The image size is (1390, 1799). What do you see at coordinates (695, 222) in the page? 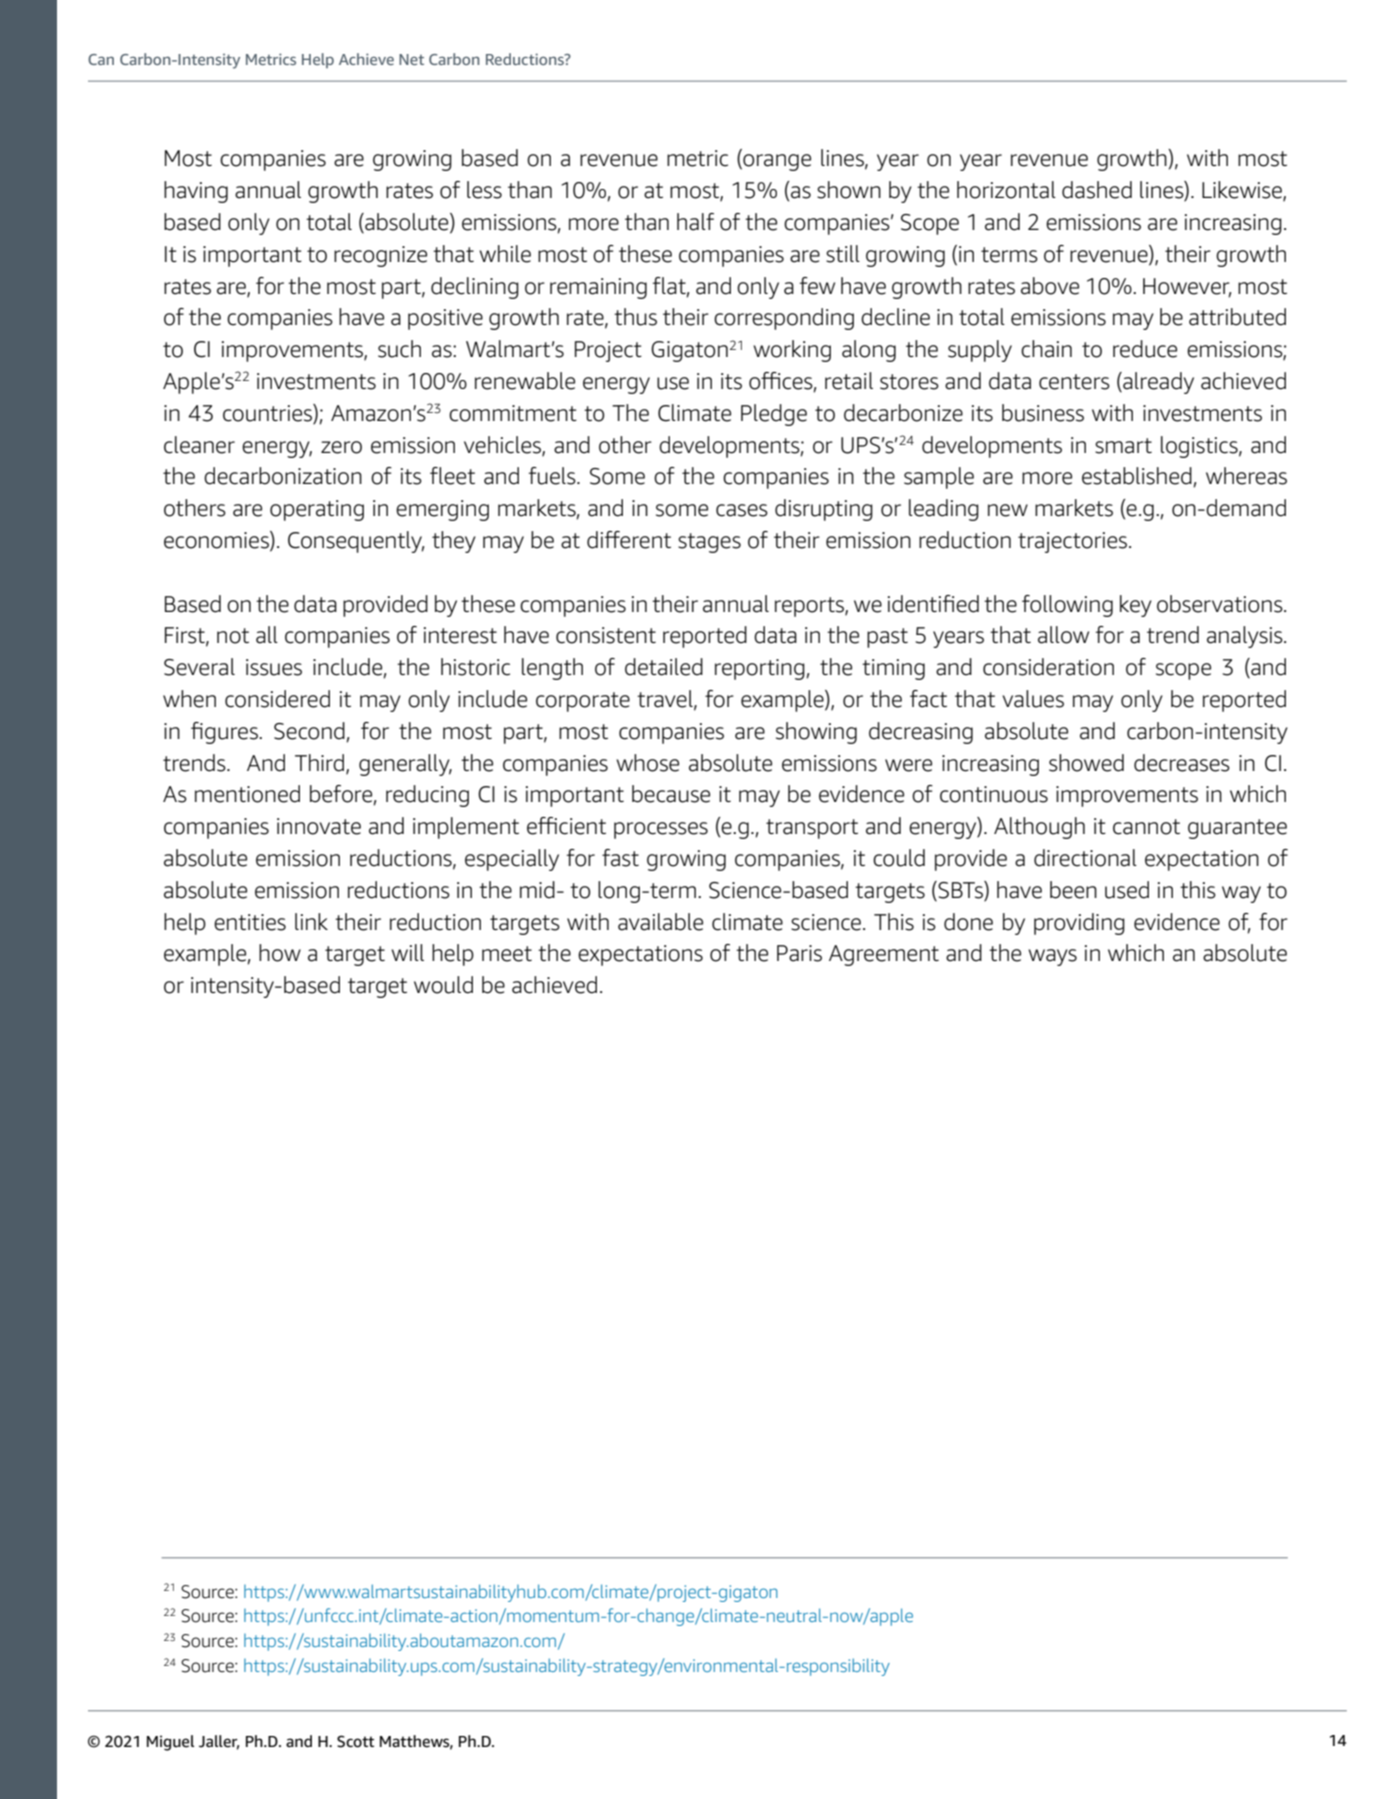
I see `half` at bounding box center [695, 222].
